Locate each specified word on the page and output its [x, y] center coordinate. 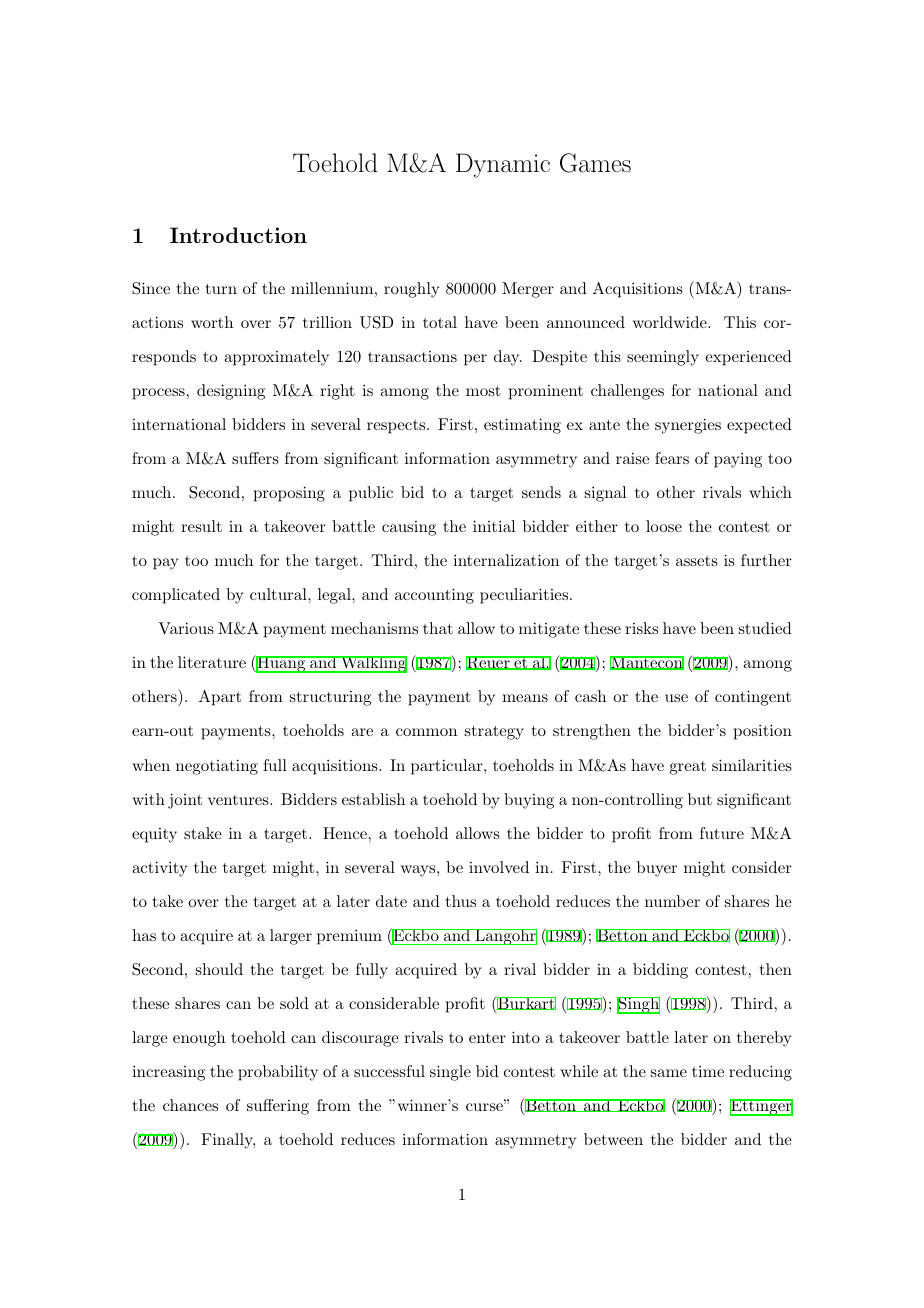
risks [641, 628]
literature [212, 662]
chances [190, 1105]
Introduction [238, 235]
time [708, 1071]
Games [595, 163]
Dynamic [503, 165]
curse [485, 1107]
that [438, 628]
